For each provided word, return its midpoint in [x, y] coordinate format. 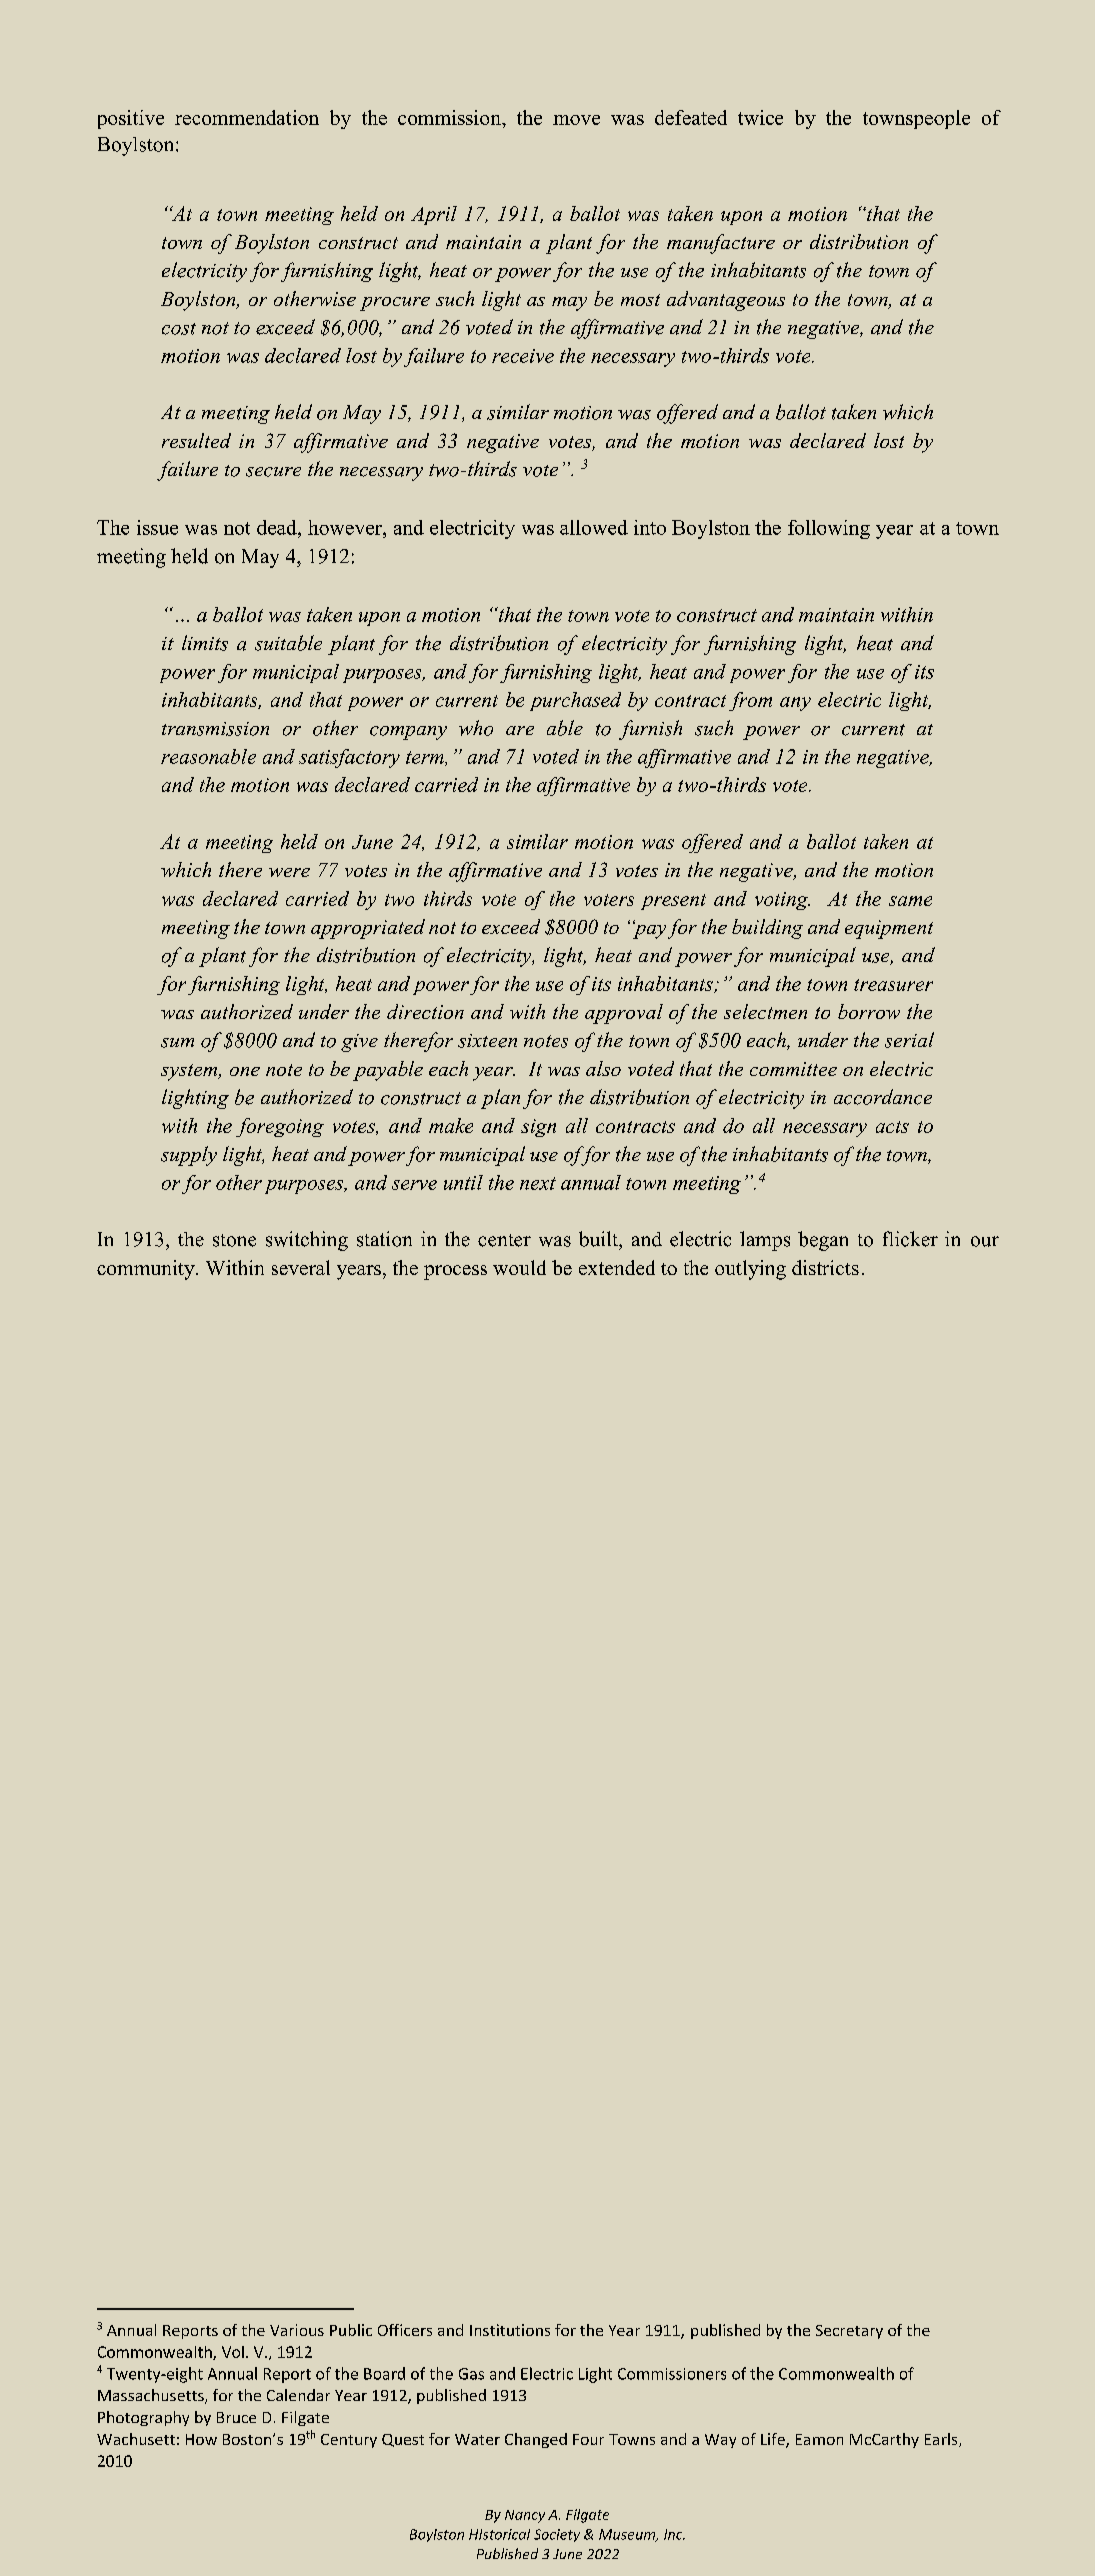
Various [297, 2330]
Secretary [849, 2332]
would [519, 1267]
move [576, 120]
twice [760, 117]
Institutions [510, 2330]
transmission [215, 729]
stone [234, 1240]
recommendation [247, 117]
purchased [575, 701]
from [750, 701]
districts [825, 1267]
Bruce [236, 2417]
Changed [536, 2440]
